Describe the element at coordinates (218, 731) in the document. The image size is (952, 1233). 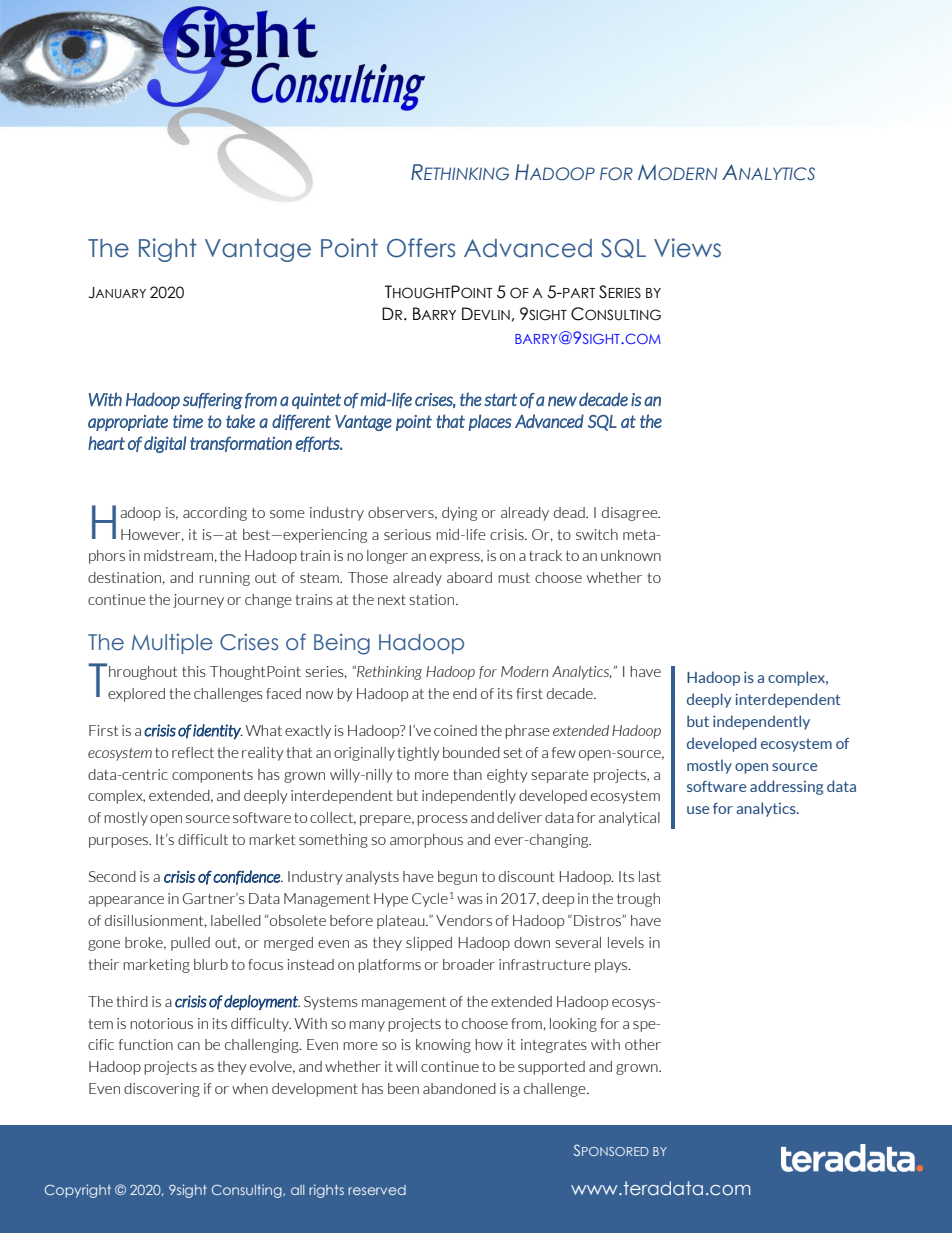
I see `identity` at that location.
